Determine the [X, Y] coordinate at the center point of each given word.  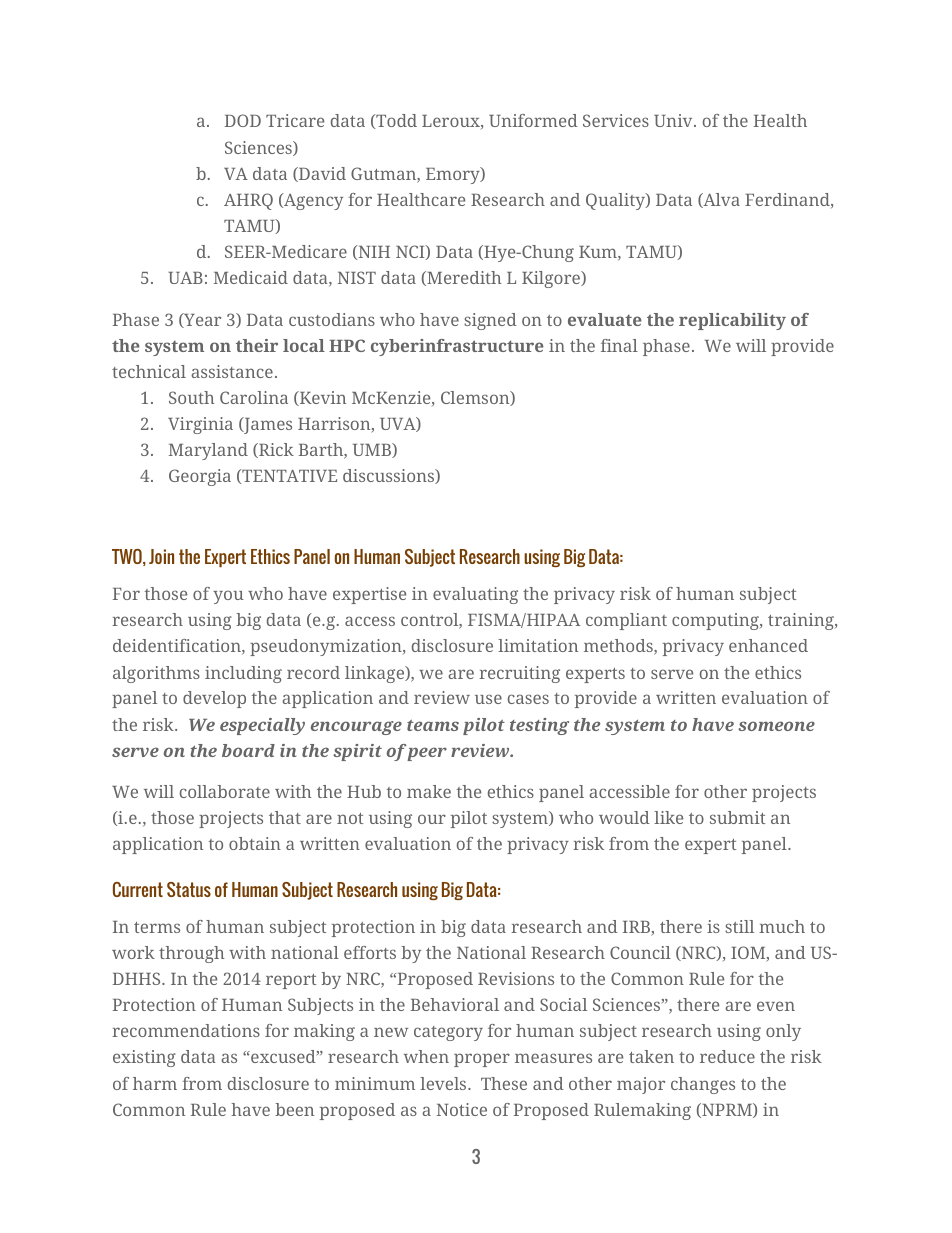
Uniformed [533, 120]
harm [155, 1083]
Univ [674, 120]
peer [426, 753]
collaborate [225, 791]
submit [738, 817]
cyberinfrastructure [457, 347]
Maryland [208, 451]
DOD [243, 120]
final [619, 345]
